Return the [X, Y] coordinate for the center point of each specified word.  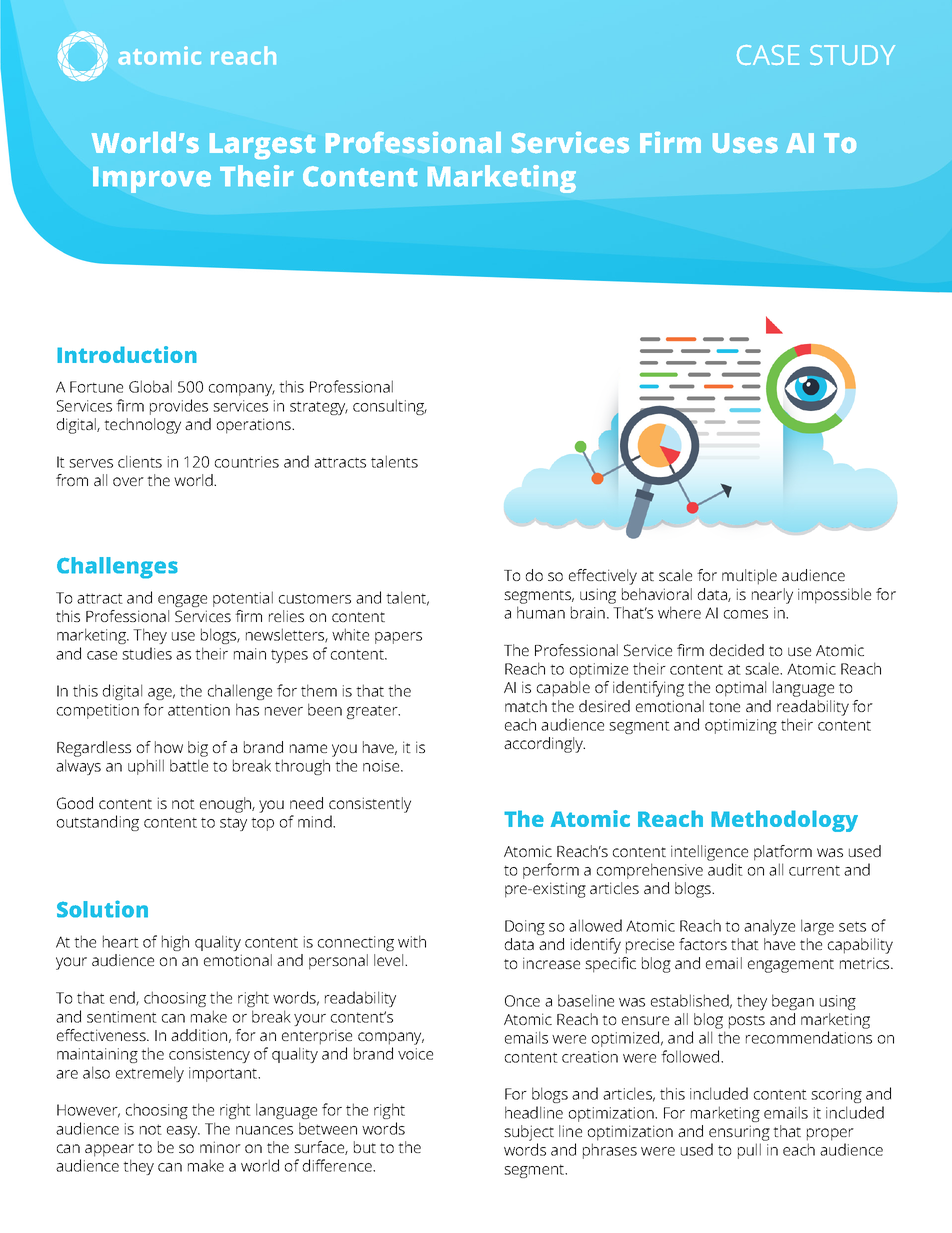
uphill [146, 767]
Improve [152, 180]
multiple [749, 577]
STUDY [852, 55]
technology [142, 426]
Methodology [784, 821]
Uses [745, 143]
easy [183, 1132]
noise [382, 766]
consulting [390, 407]
